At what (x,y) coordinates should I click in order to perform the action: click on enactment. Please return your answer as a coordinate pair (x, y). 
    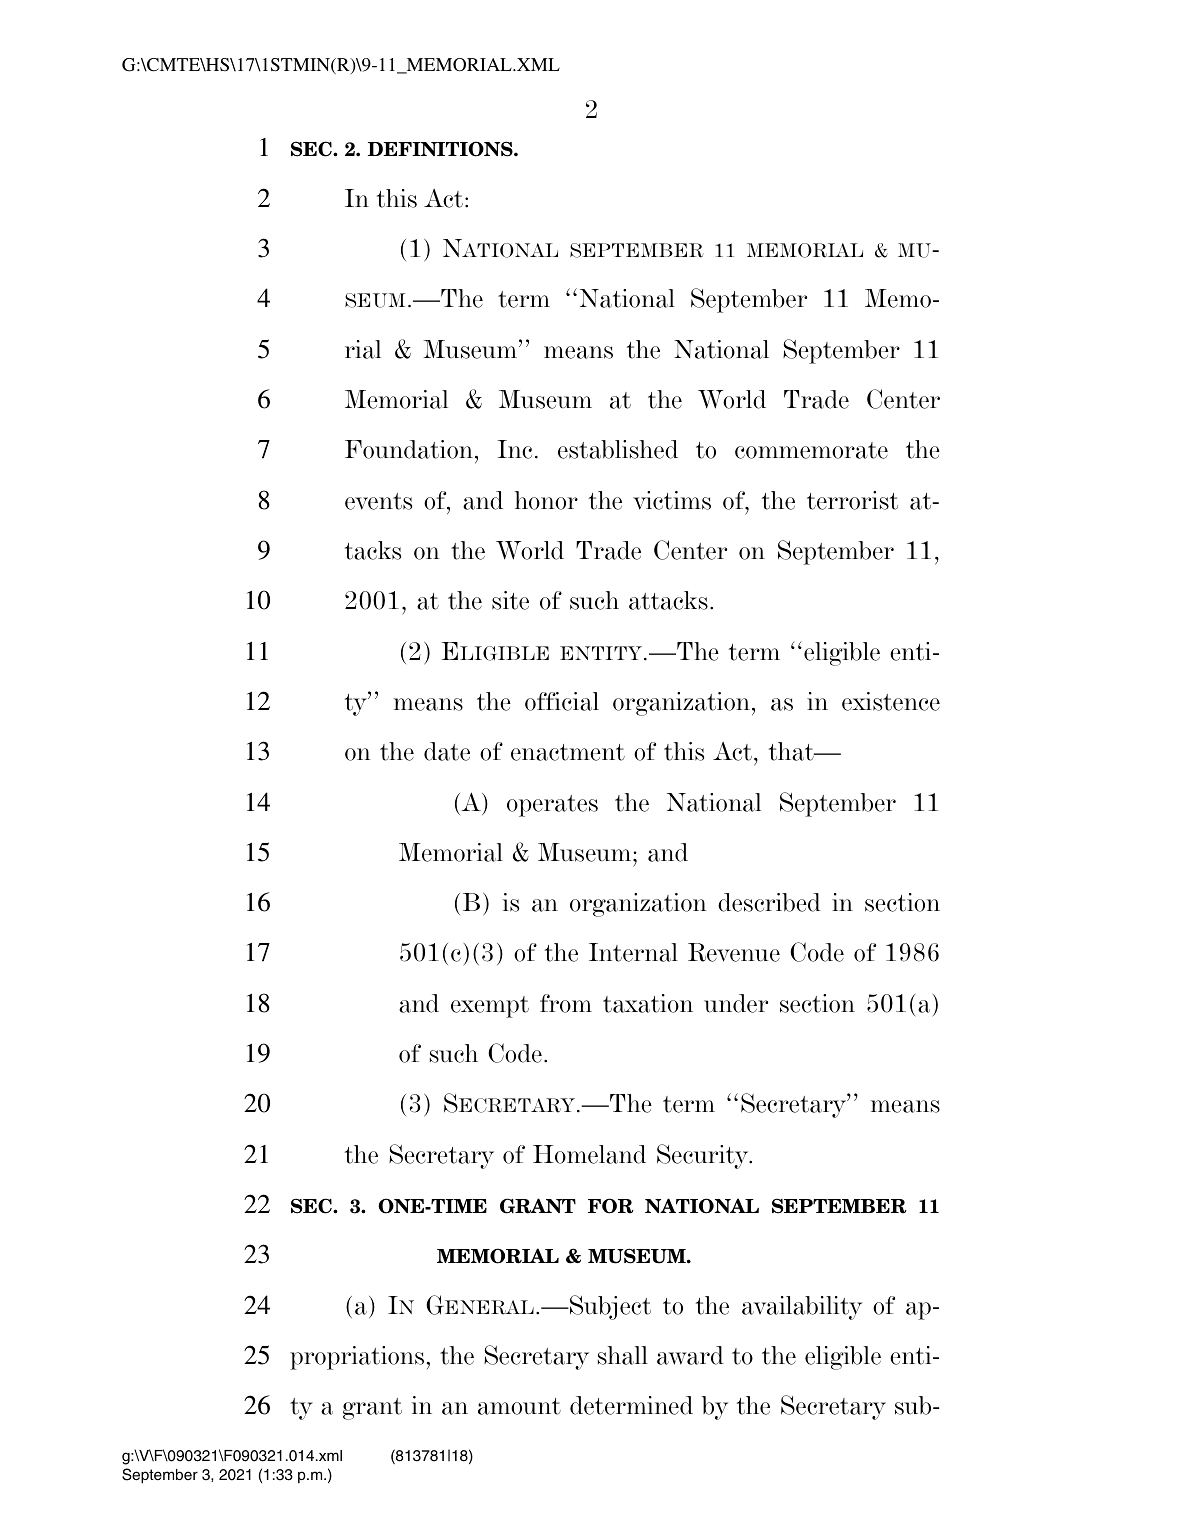
    Looking at the image, I should click on (568, 752).
